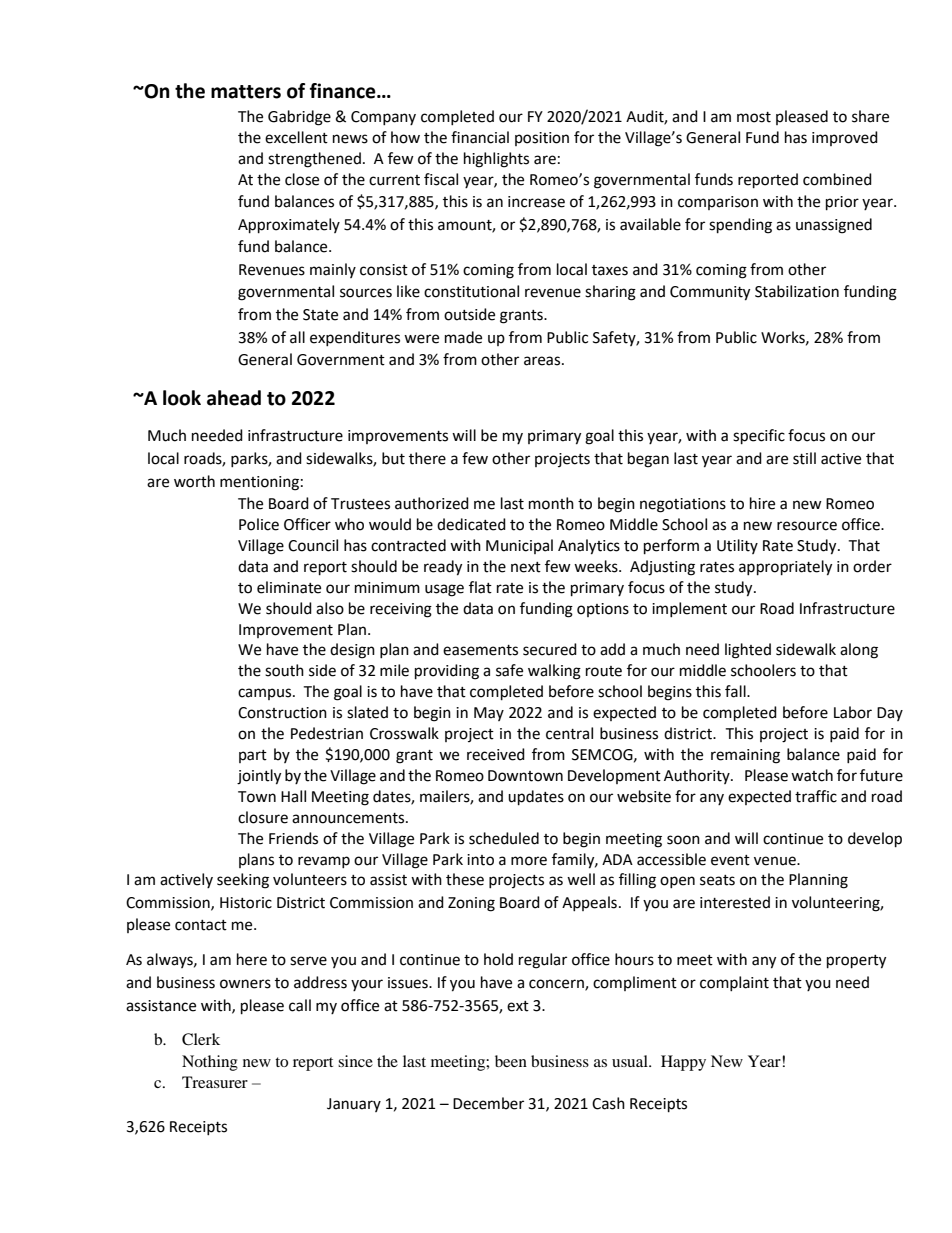  What do you see at coordinates (259, 483) in the screenshot?
I see `mentioning` at bounding box center [259, 483].
